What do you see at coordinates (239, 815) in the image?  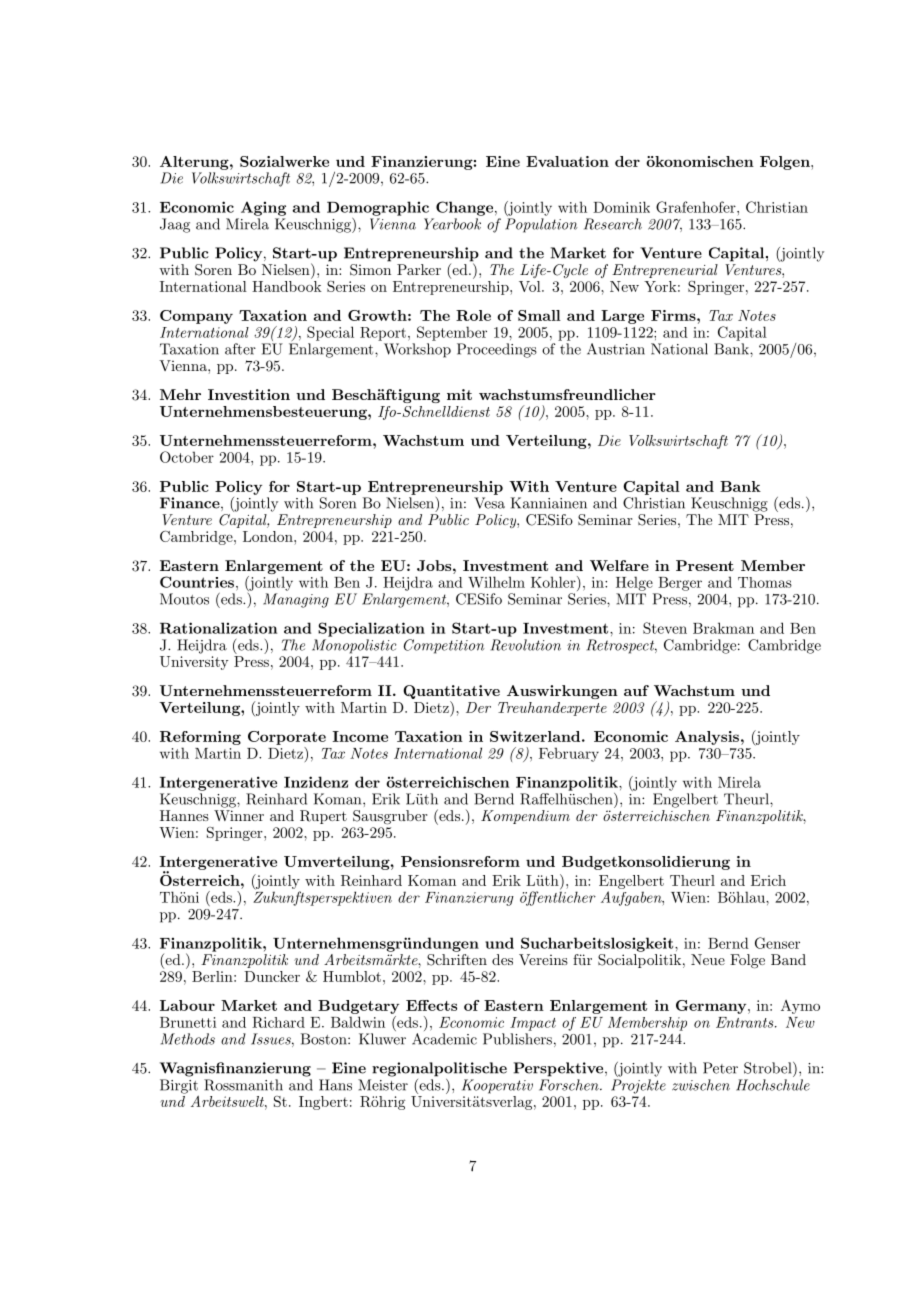 I see `Winner` at bounding box center [239, 815].
